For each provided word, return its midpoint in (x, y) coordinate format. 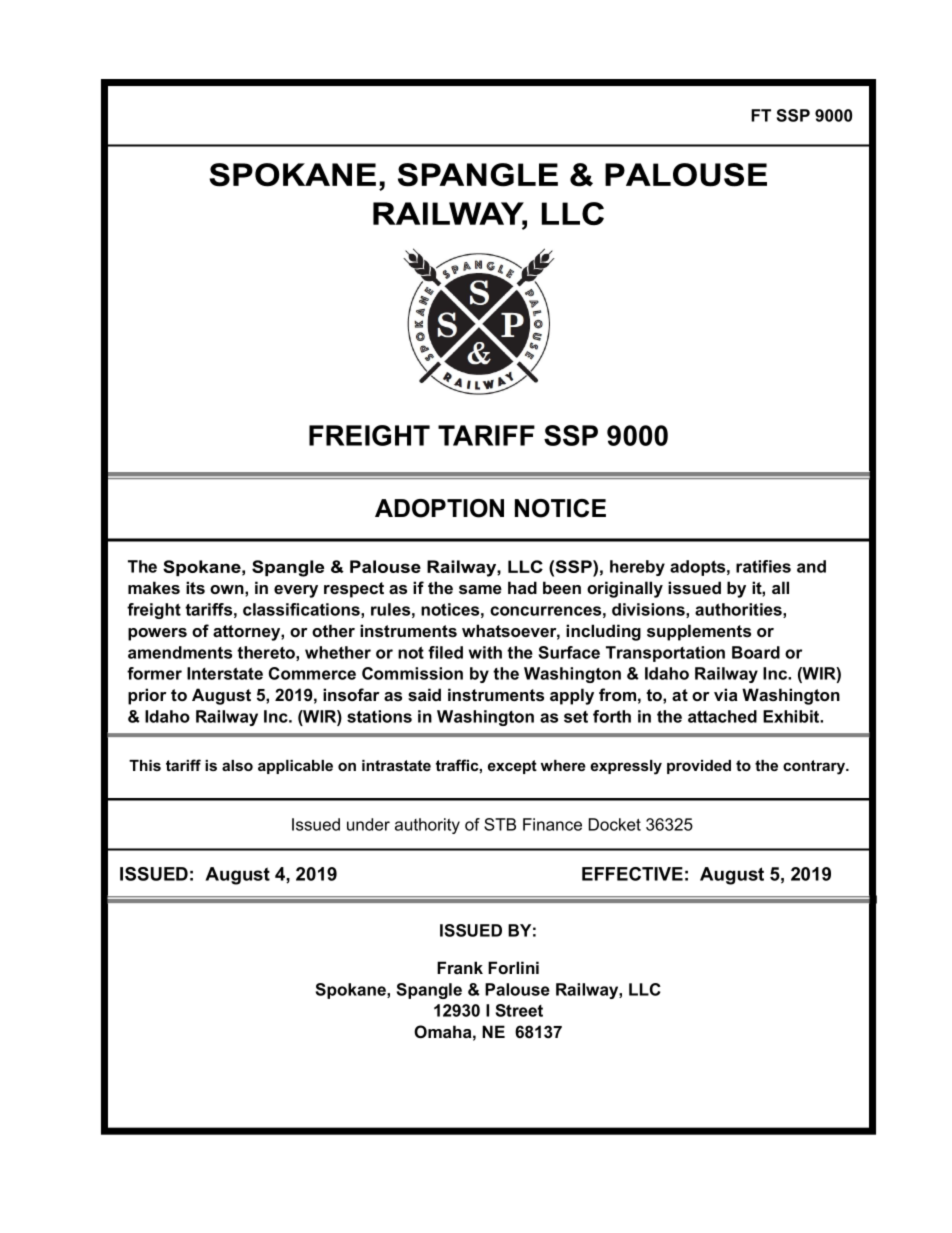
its (195, 587)
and (811, 566)
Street (519, 1010)
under (368, 824)
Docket (615, 824)
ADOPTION (439, 508)
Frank (460, 967)
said (424, 694)
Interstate (225, 673)
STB (500, 824)
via (726, 694)
